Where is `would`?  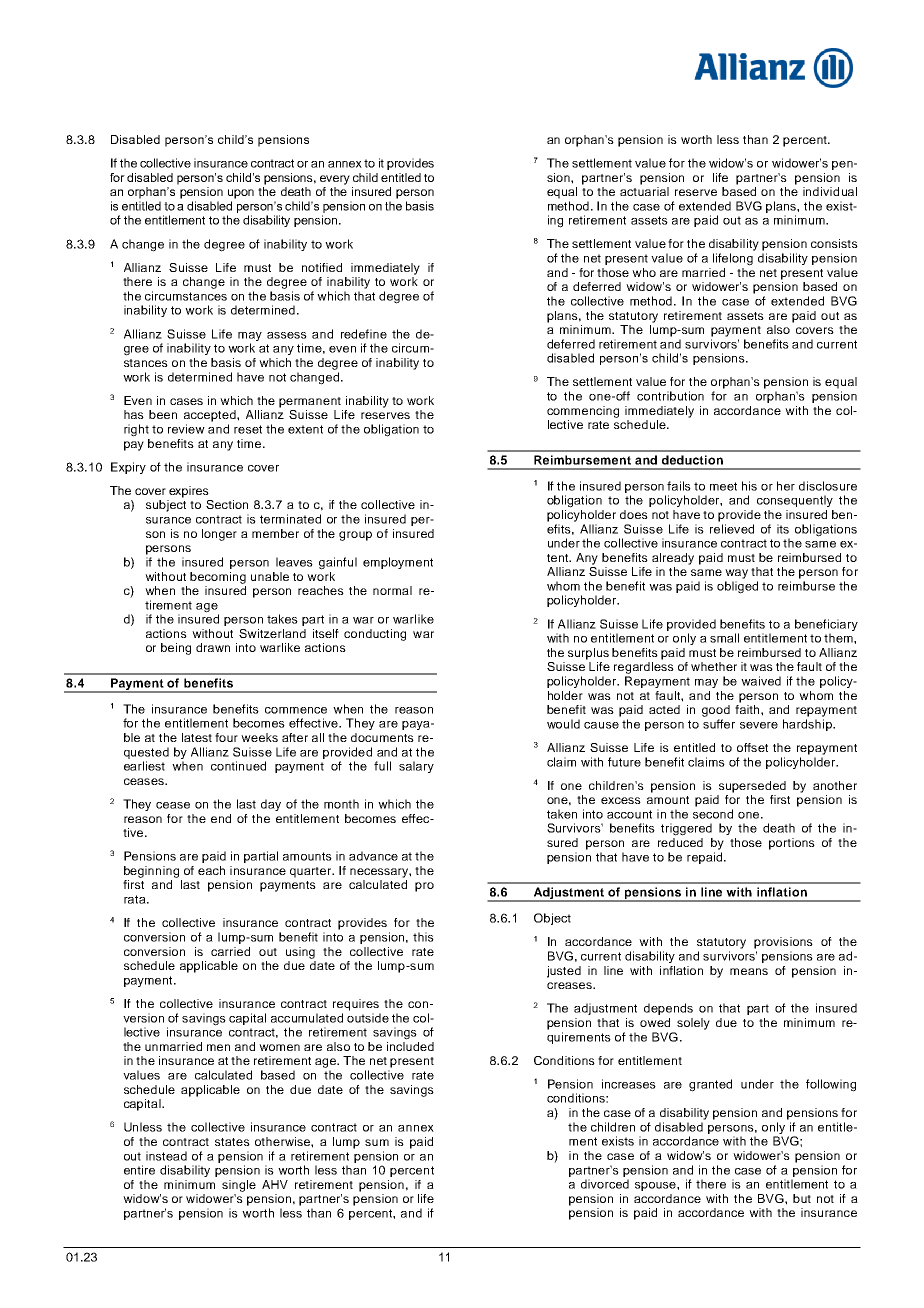
would is located at coordinates (563, 724).
